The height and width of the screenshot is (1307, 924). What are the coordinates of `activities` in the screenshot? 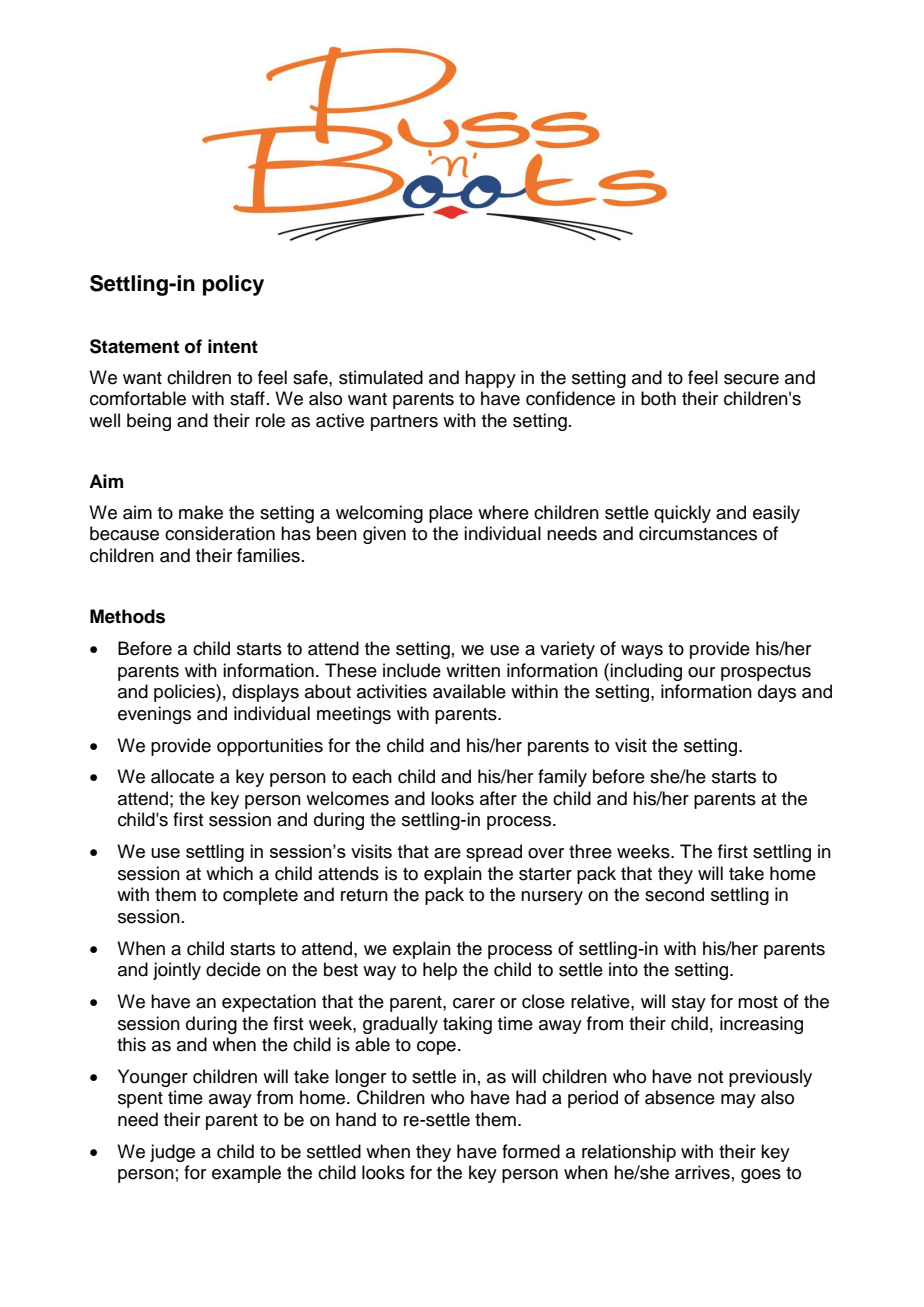 It's located at (392, 691).
